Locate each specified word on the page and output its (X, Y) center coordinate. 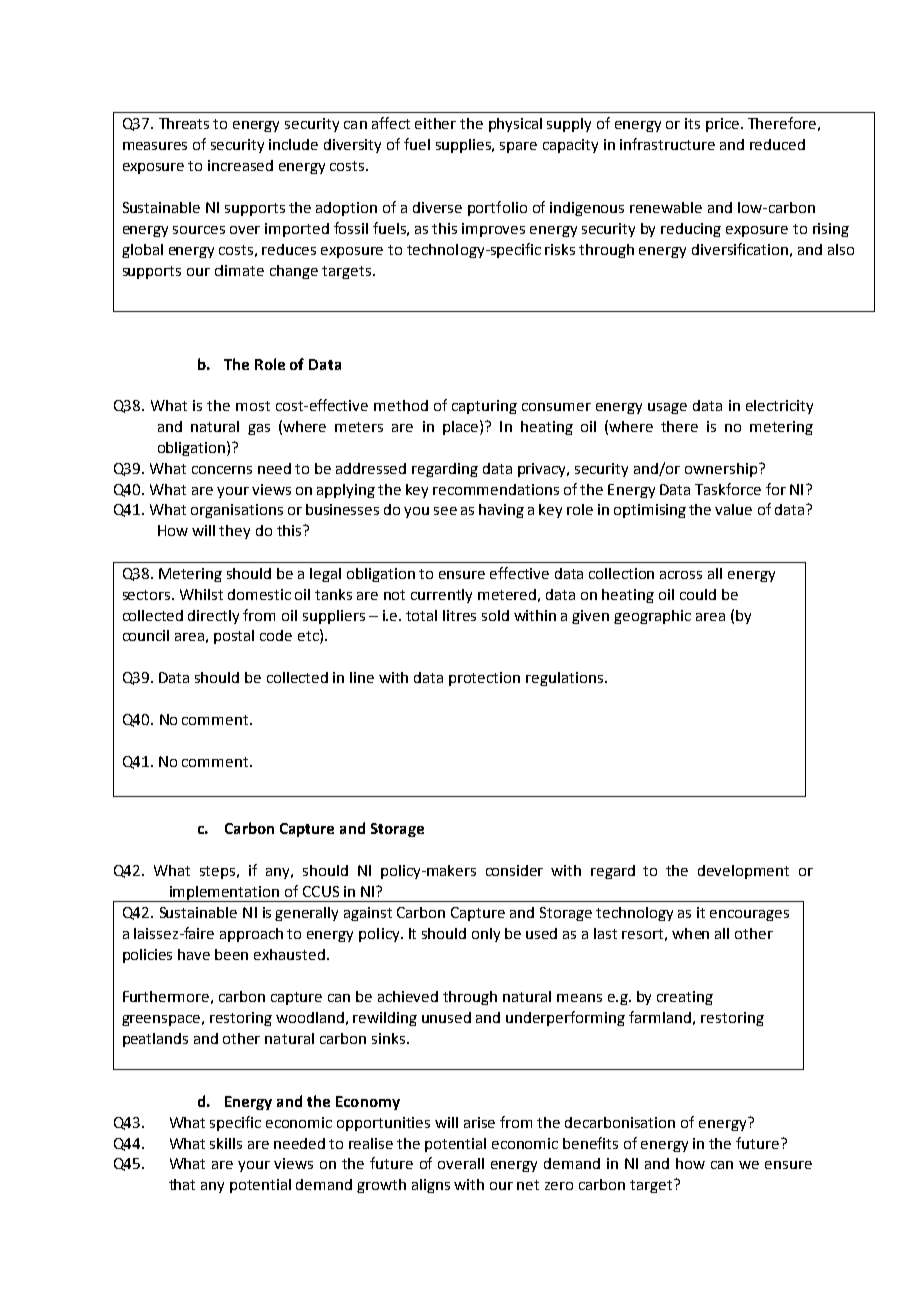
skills (226, 1143)
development (743, 872)
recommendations (496, 489)
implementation (224, 894)
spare (518, 147)
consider (514, 870)
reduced (777, 144)
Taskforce (728, 489)
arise (479, 1122)
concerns (222, 470)
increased (240, 165)
